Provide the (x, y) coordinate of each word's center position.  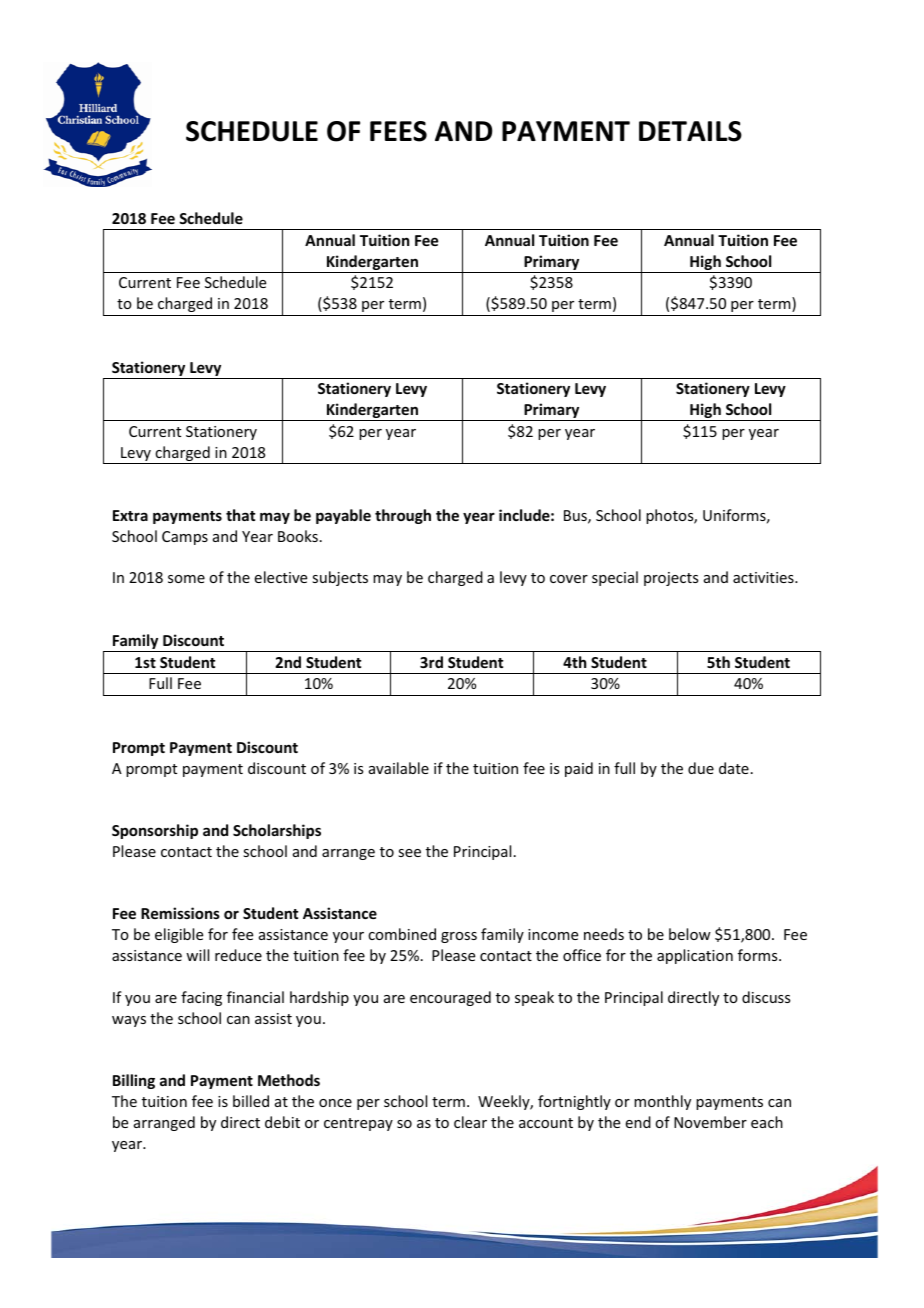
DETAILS (690, 131)
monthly (662, 1102)
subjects (340, 578)
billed (251, 1101)
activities (764, 577)
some (186, 579)
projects (671, 579)
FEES (398, 131)
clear (470, 1122)
